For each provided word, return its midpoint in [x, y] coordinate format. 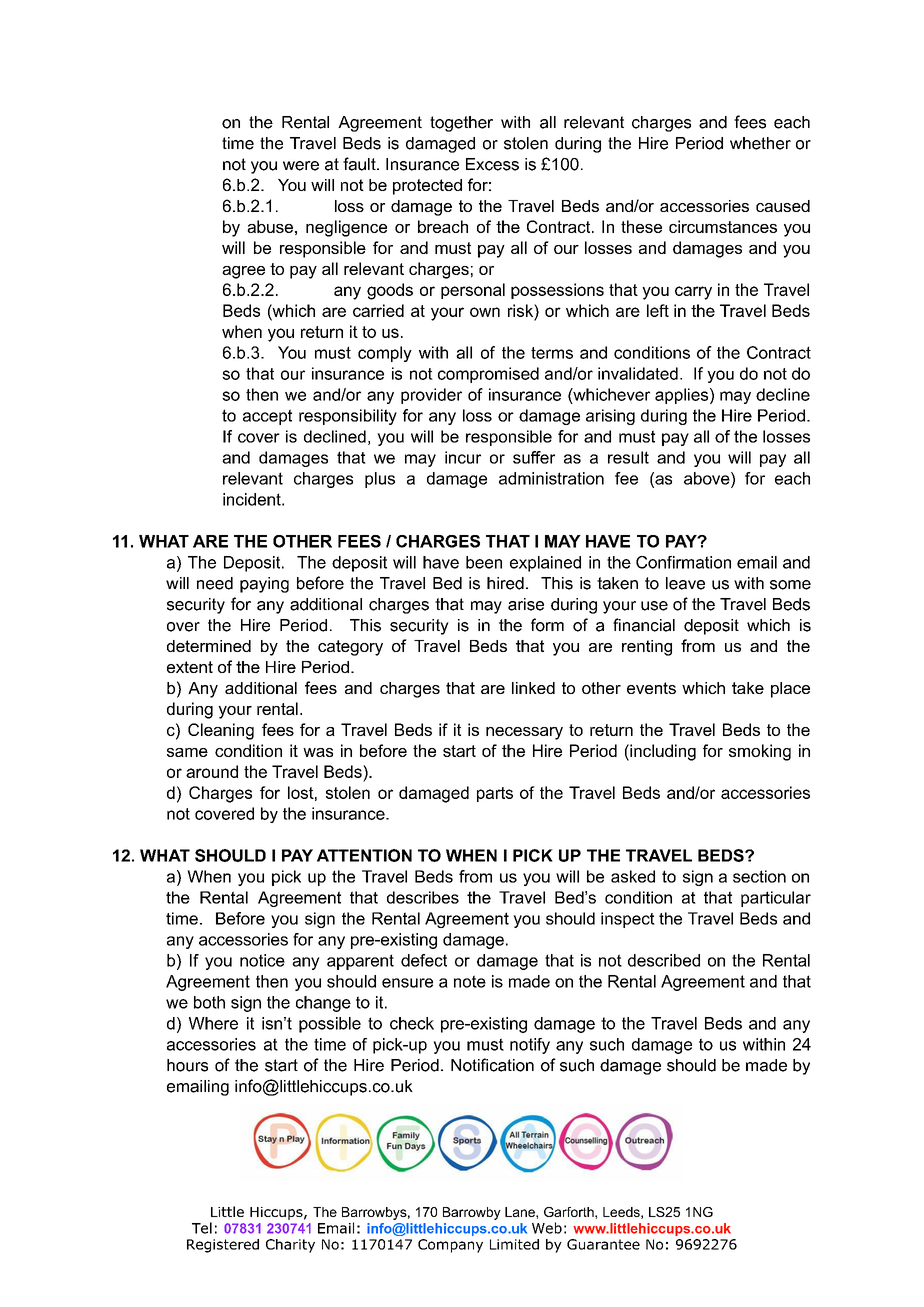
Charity [290, 1246]
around [212, 771]
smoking [760, 752]
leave [685, 583]
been [484, 562]
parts [495, 794]
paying [264, 585]
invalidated [638, 373]
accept [267, 417]
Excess [492, 164]
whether [760, 143]
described [664, 960]
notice [262, 960]
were [301, 166]
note [470, 981]
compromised [488, 375]
